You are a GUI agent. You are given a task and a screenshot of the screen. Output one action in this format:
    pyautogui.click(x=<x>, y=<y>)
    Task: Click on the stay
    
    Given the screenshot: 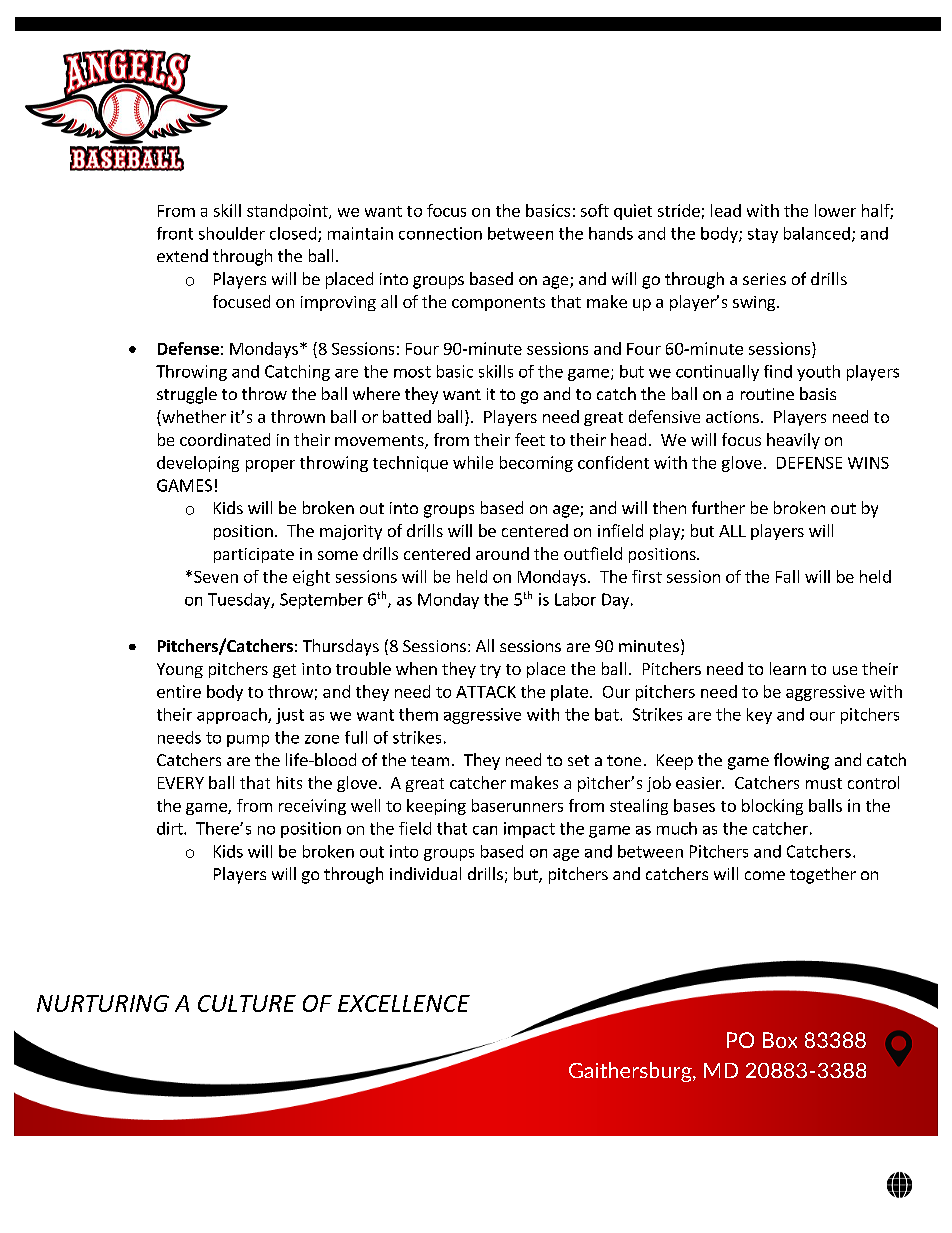 What is the action you would take?
    pyautogui.click(x=763, y=235)
